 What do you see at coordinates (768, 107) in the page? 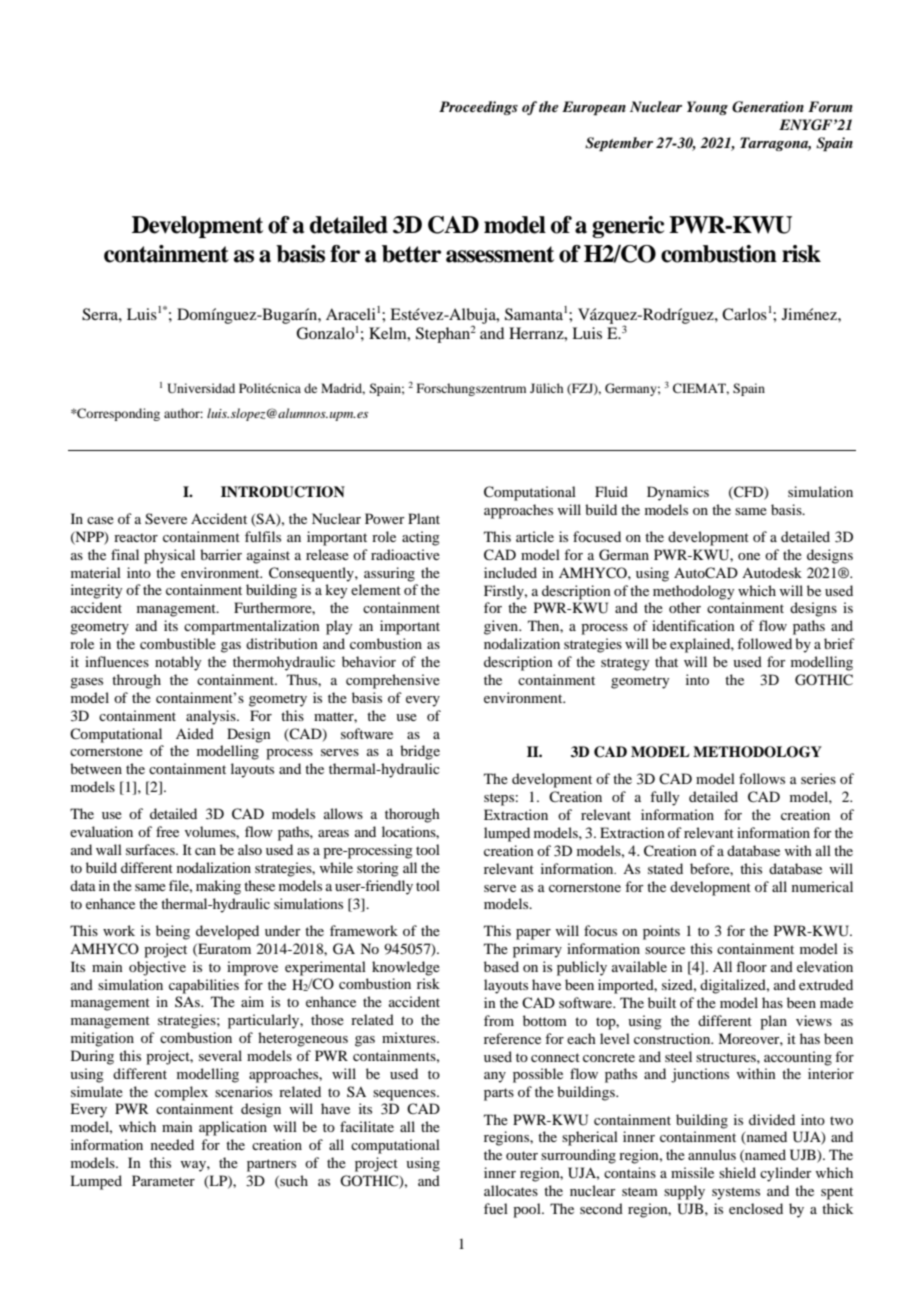
I see `Generation` at bounding box center [768, 107].
